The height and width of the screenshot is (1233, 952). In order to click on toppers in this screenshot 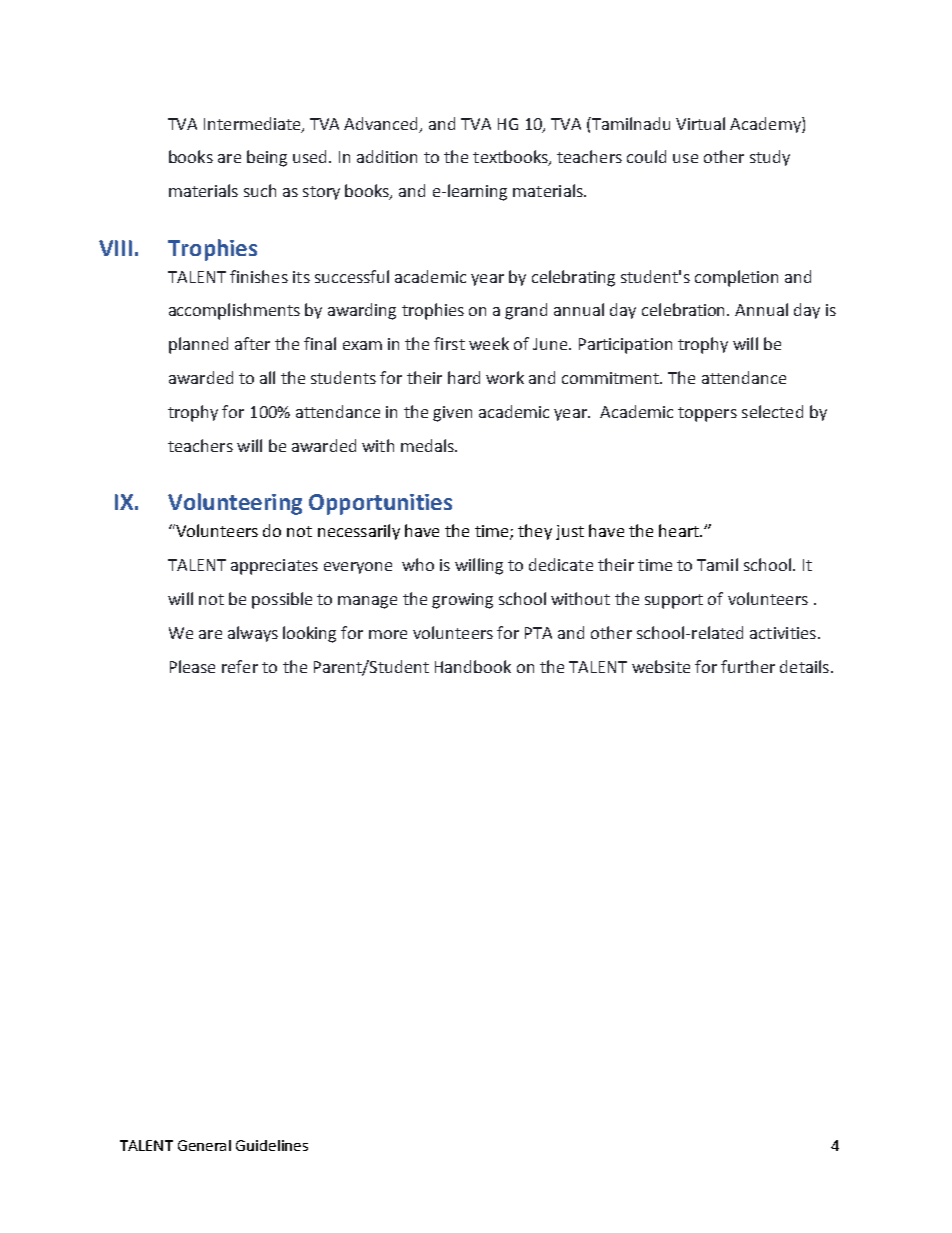, I will do `click(707, 414)`.
